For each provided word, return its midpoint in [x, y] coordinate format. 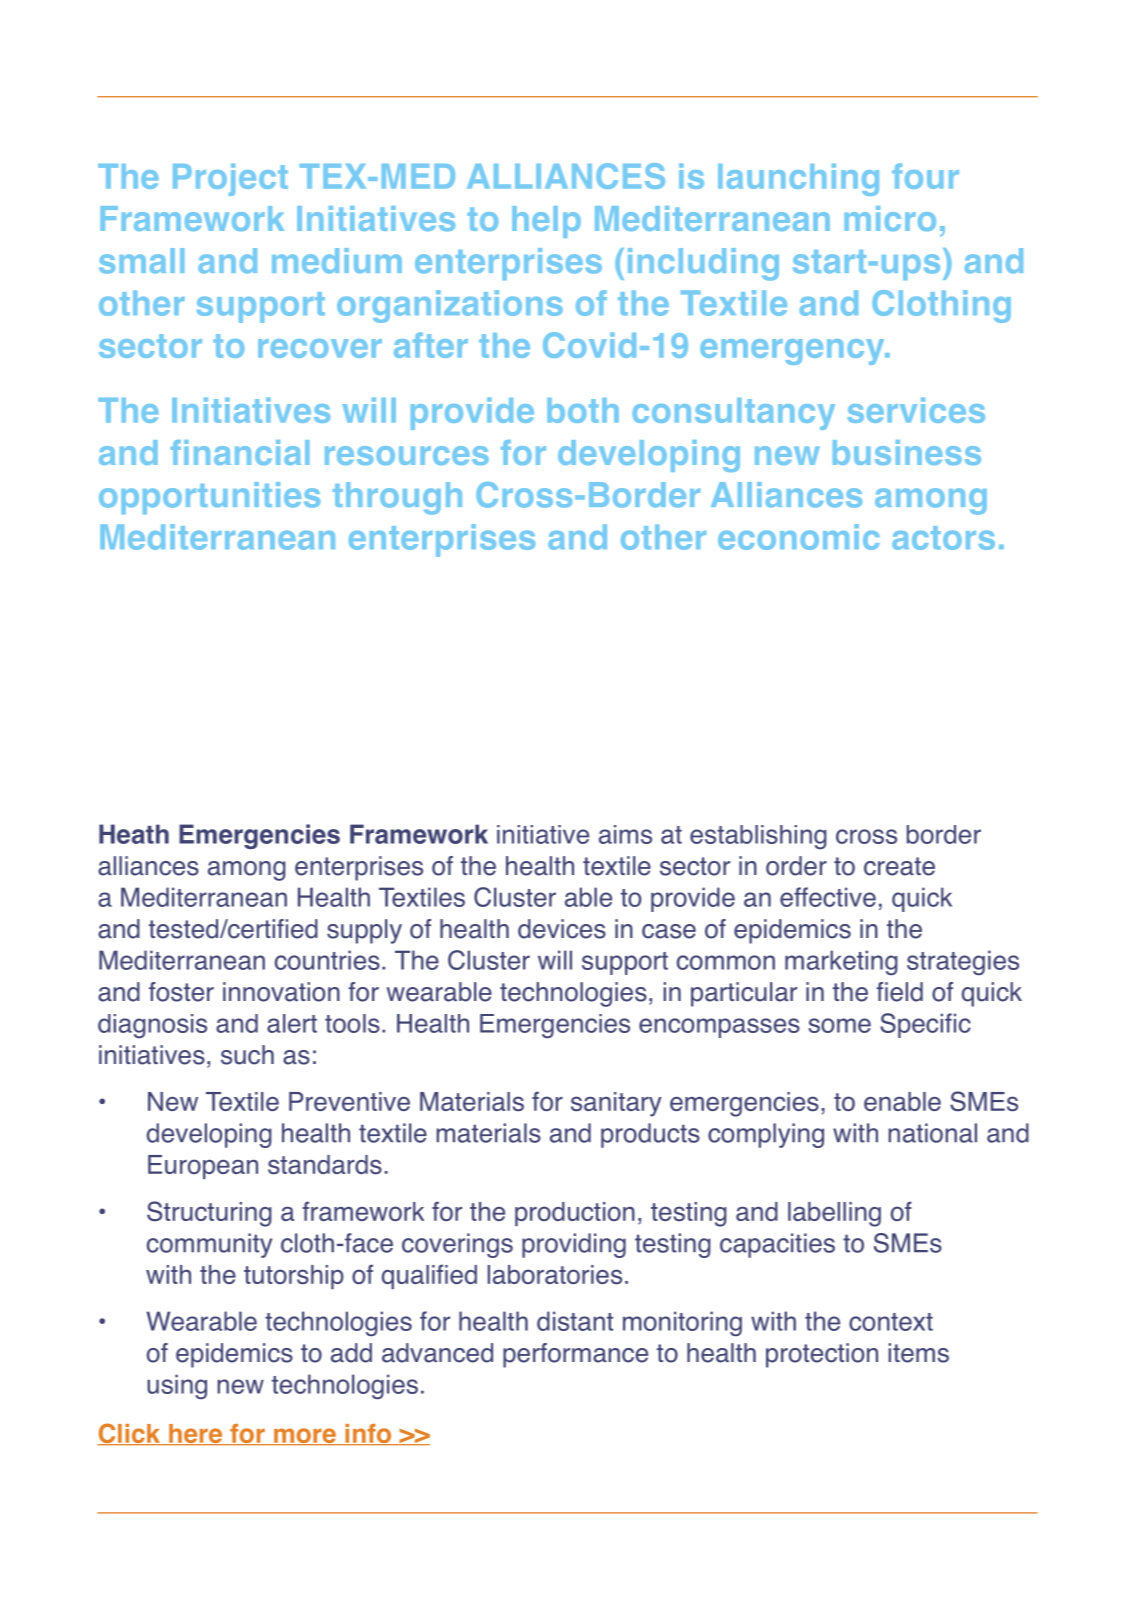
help [546, 222]
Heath [134, 834]
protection [822, 1355]
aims [625, 834]
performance [575, 1355]
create [899, 866]
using [177, 1386]
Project [230, 179]
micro [890, 218]
